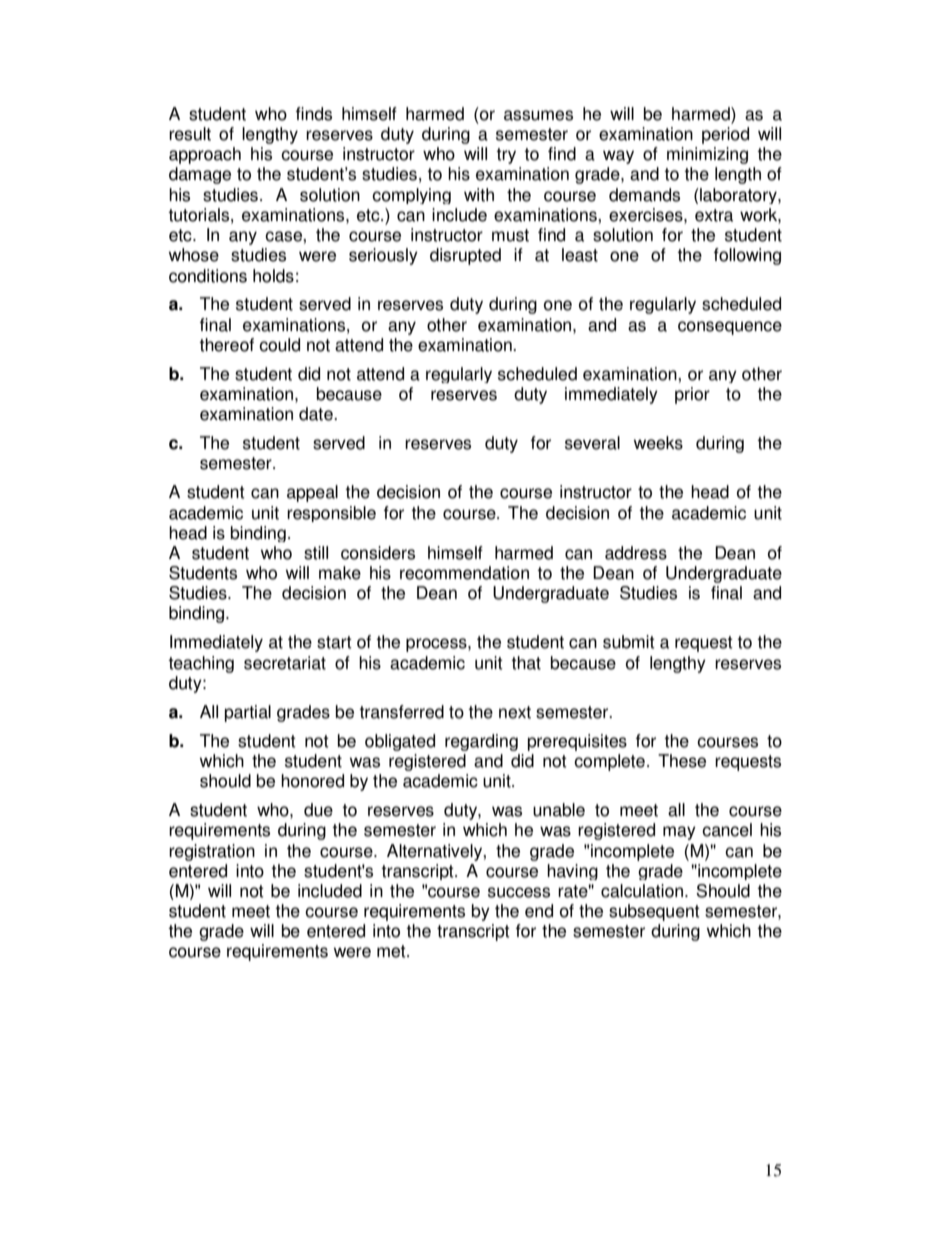 The image size is (952, 1233). What do you see at coordinates (707, 155) in the document?
I see `minimizing` at bounding box center [707, 155].
